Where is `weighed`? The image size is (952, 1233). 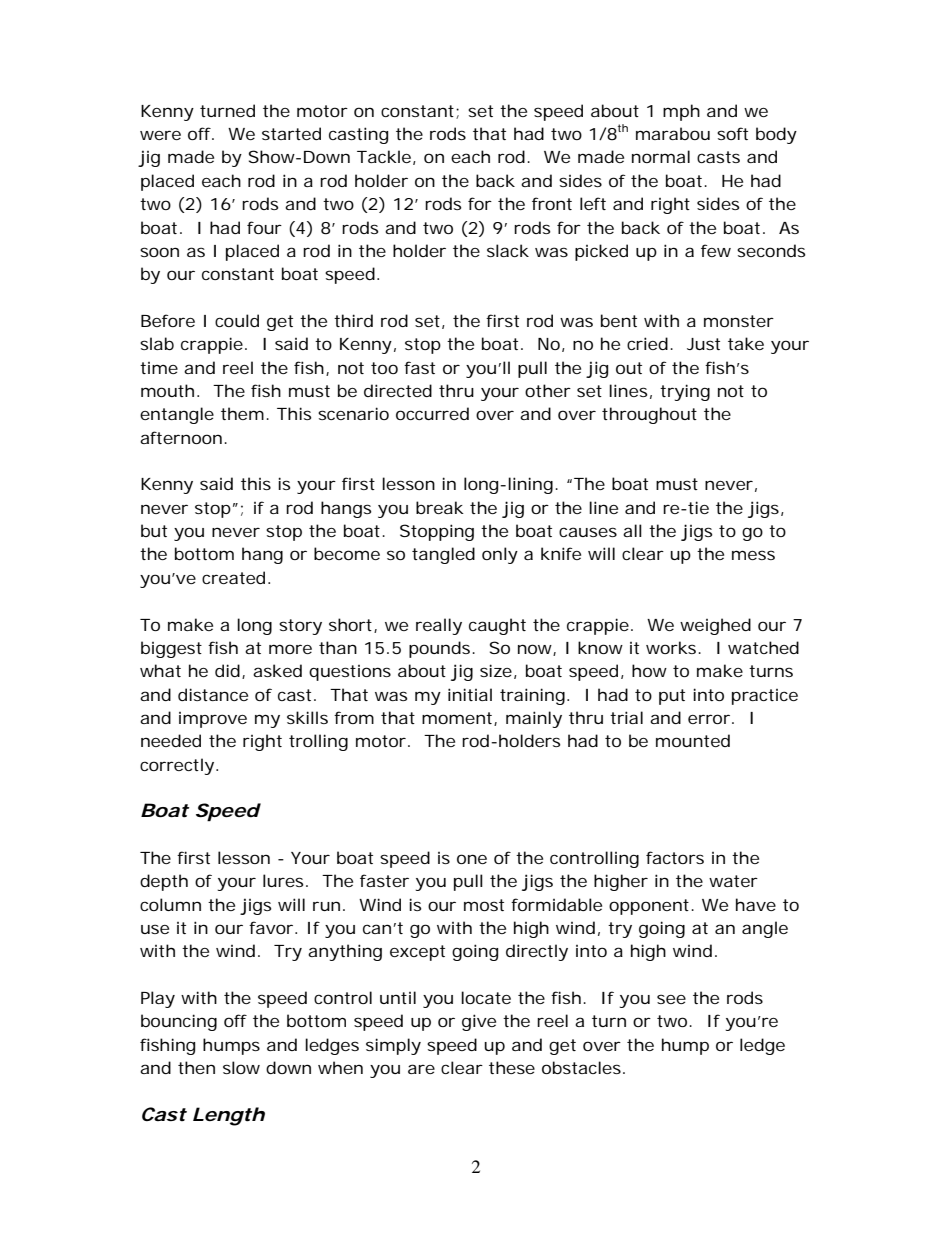
weighed is located at coordinates (715, 626).
